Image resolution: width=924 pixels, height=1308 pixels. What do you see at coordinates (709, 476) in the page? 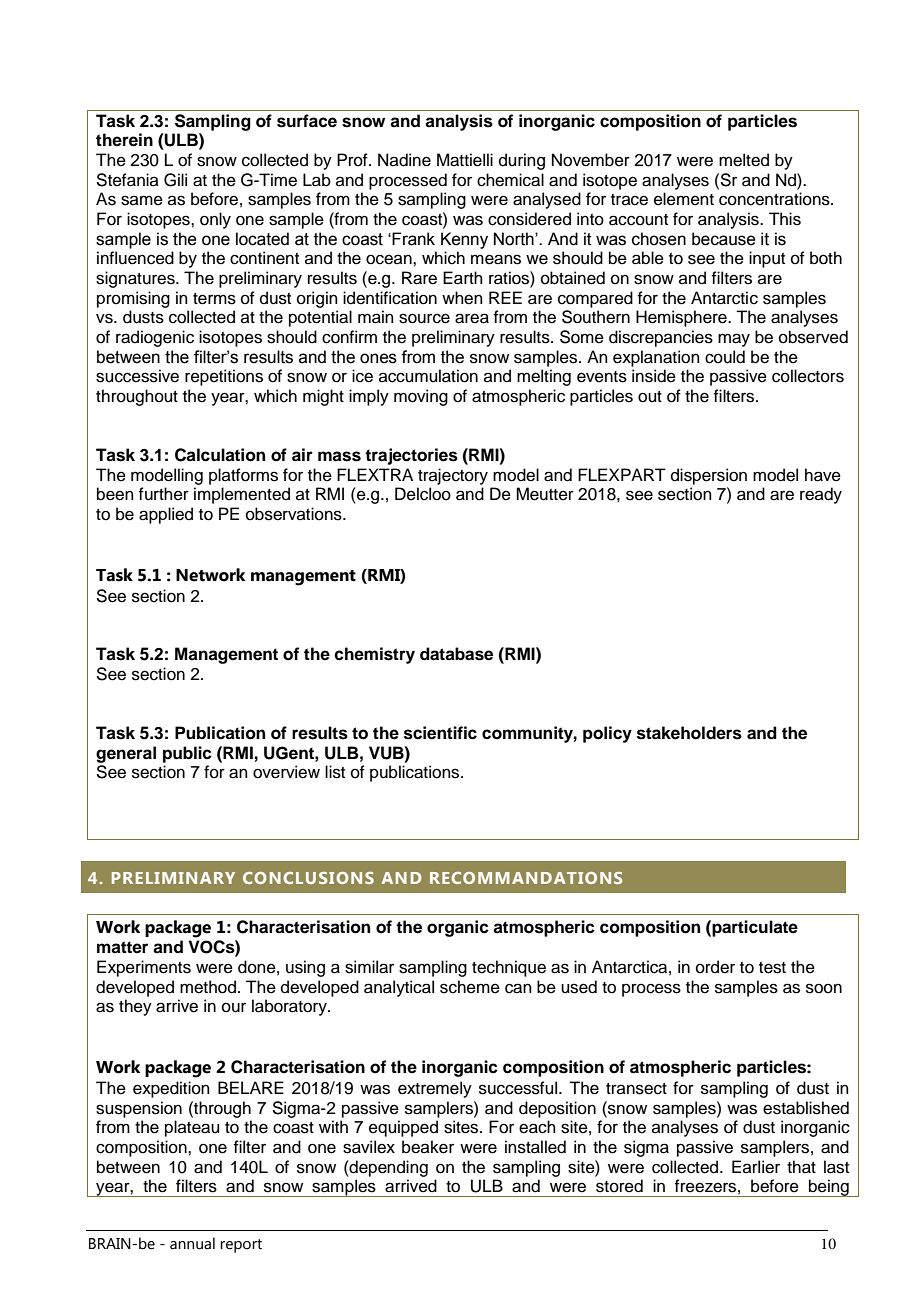
I see `dispersion` at bounding box center [709, 476].
